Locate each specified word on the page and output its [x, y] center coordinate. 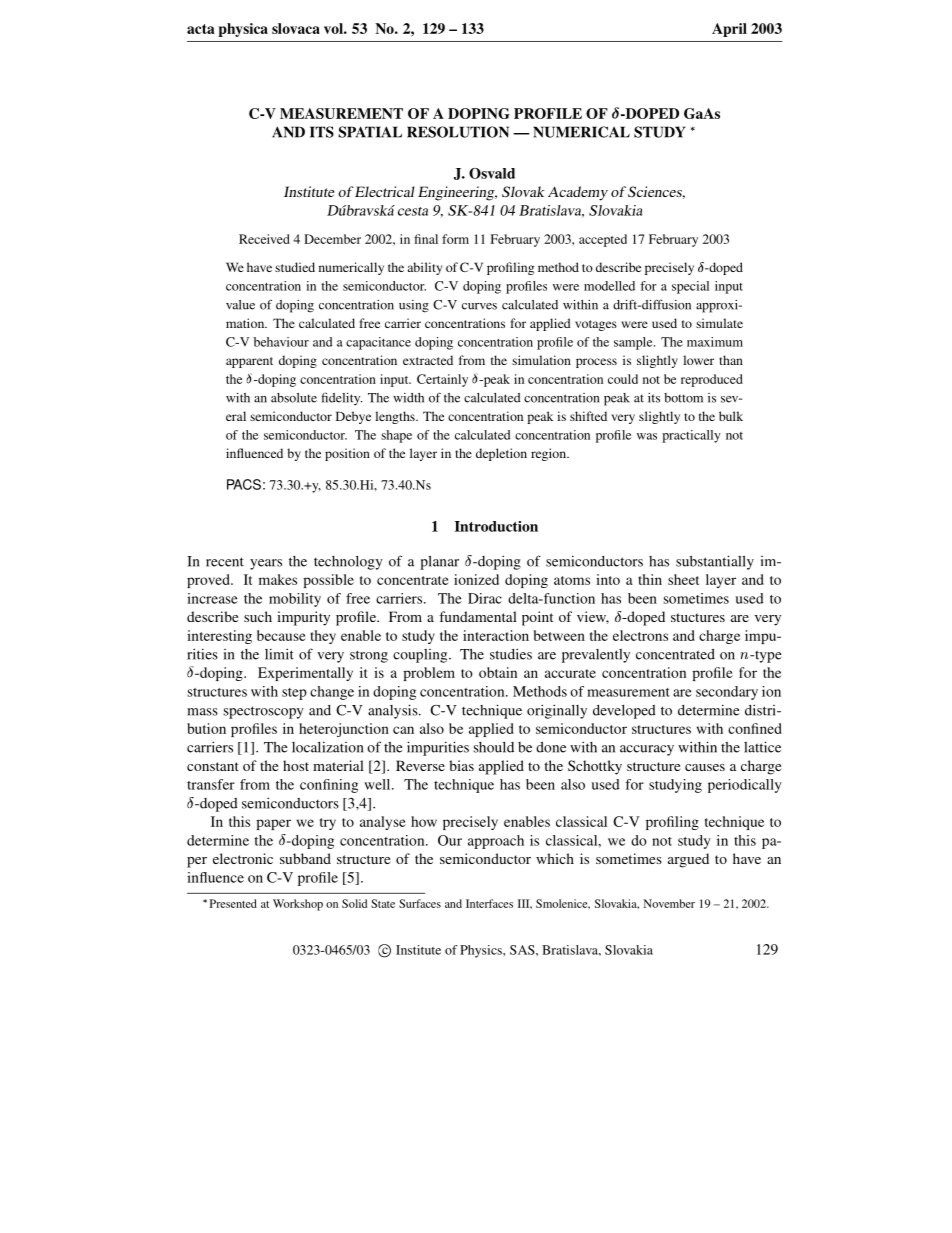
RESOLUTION [458, 132]
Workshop [298, 905]
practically [691, 436]
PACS [244, 484]
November [669, 903]
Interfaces [489, 903]
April [729, 30]
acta [200, 29]
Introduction [496, 526]
